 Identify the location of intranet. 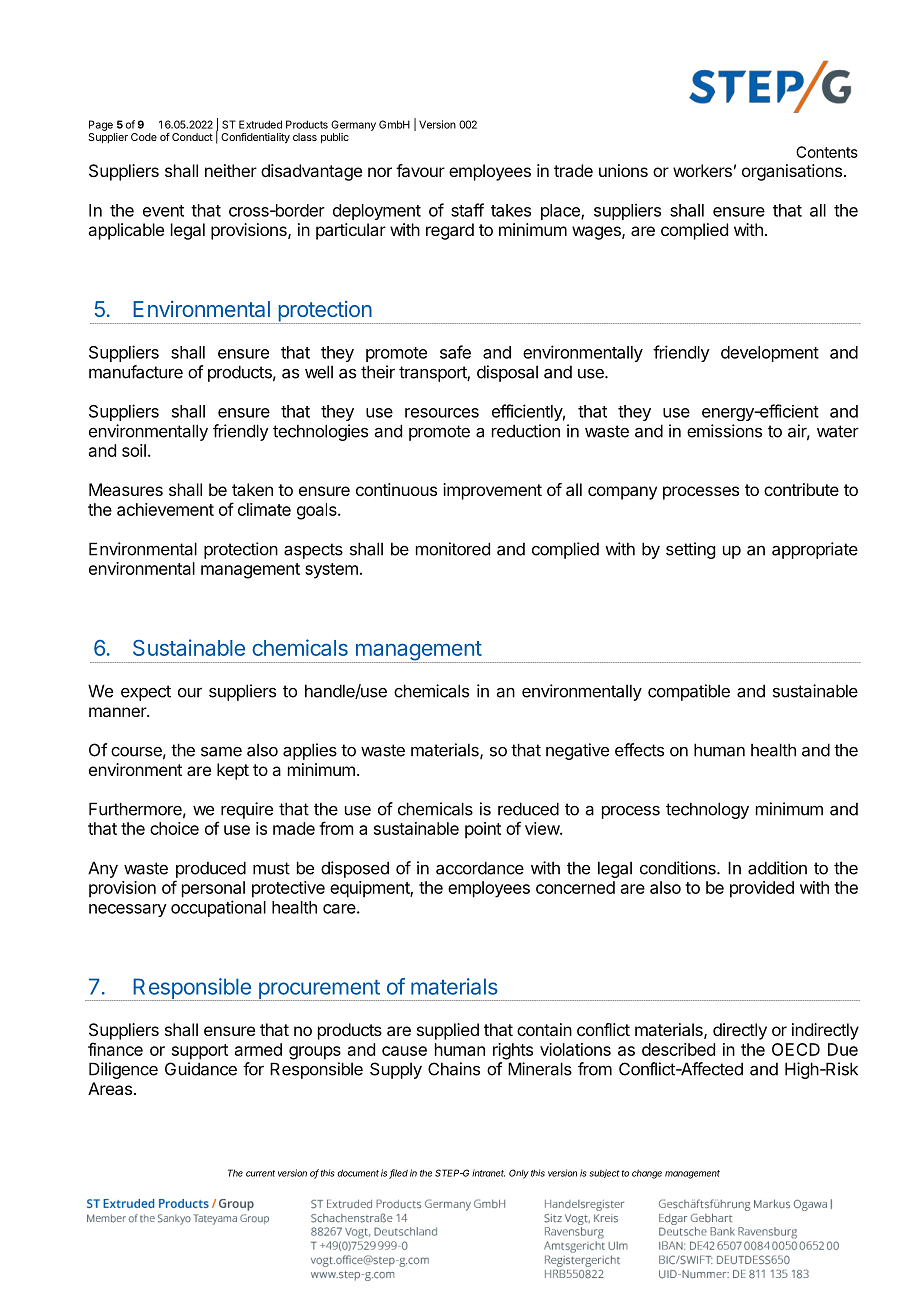
(488, 1173).
